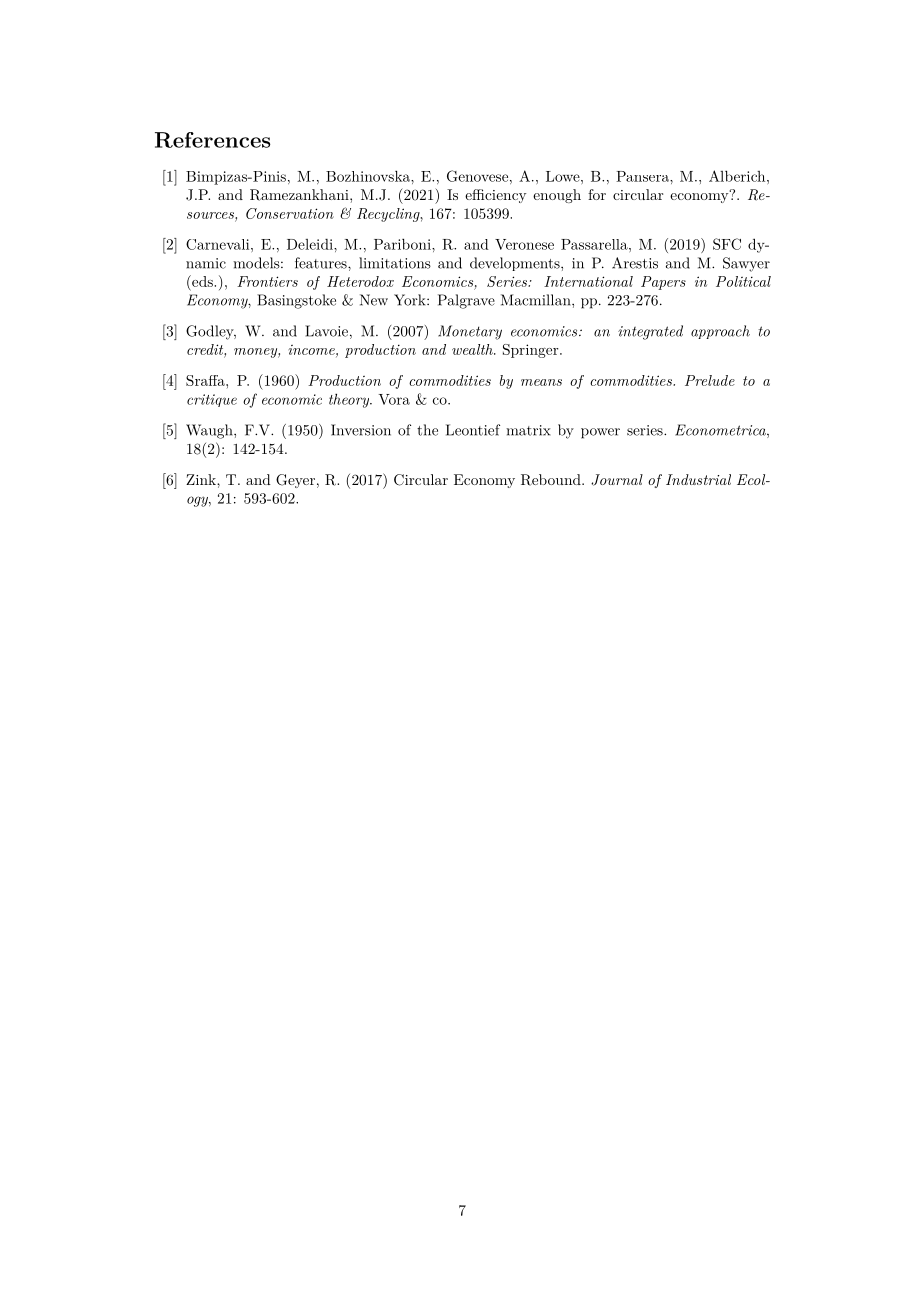 The image size is (924, 1308). I want to click on Lowe, so click(564, 176).
